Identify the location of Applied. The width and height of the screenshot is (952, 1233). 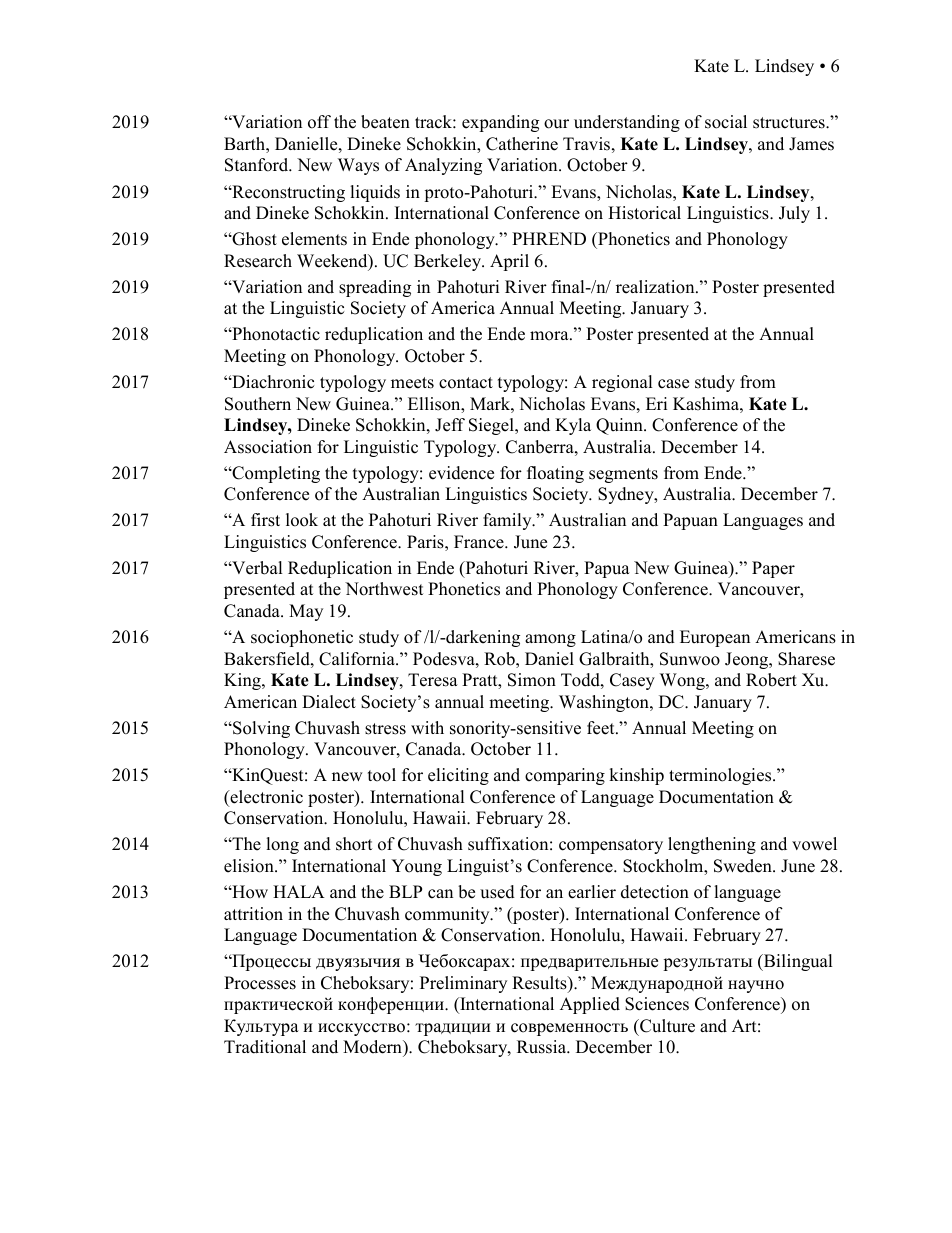
(590, 1005).
